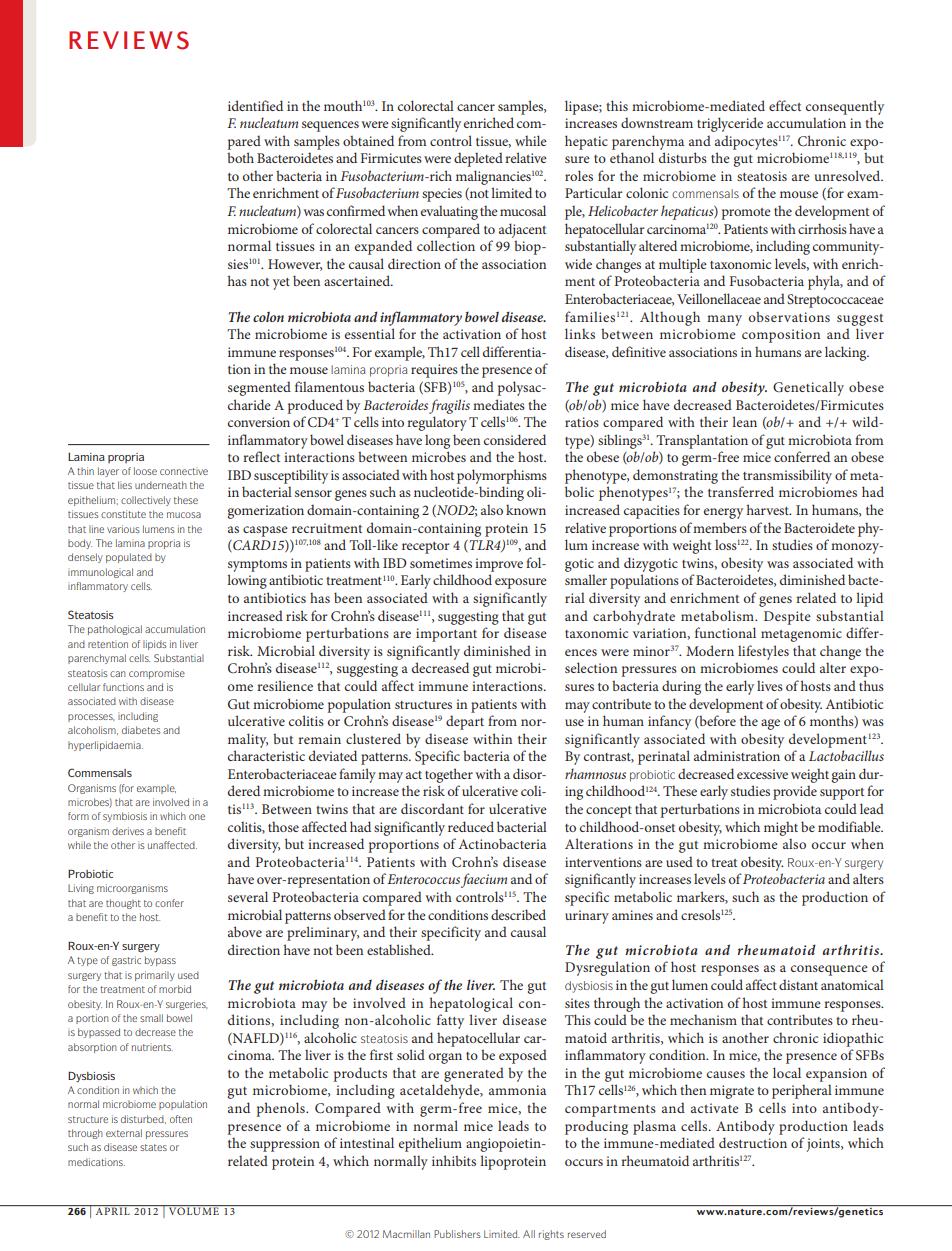 Image resolution: width=952 pixels, height=1251 pixels. I want to click on both, so click(240, 157).
